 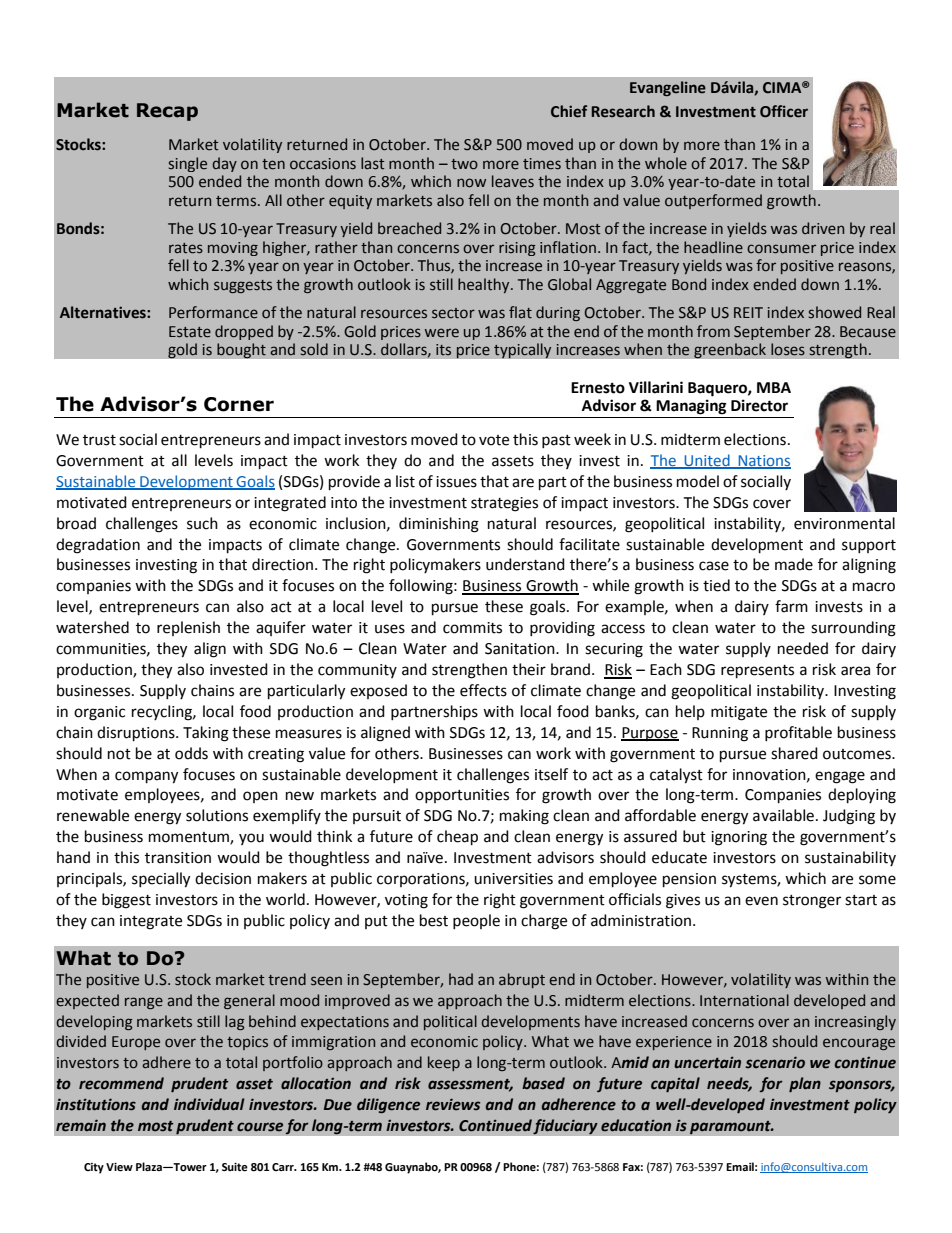 I want to click on biggest, so click(x=126, y=901).
